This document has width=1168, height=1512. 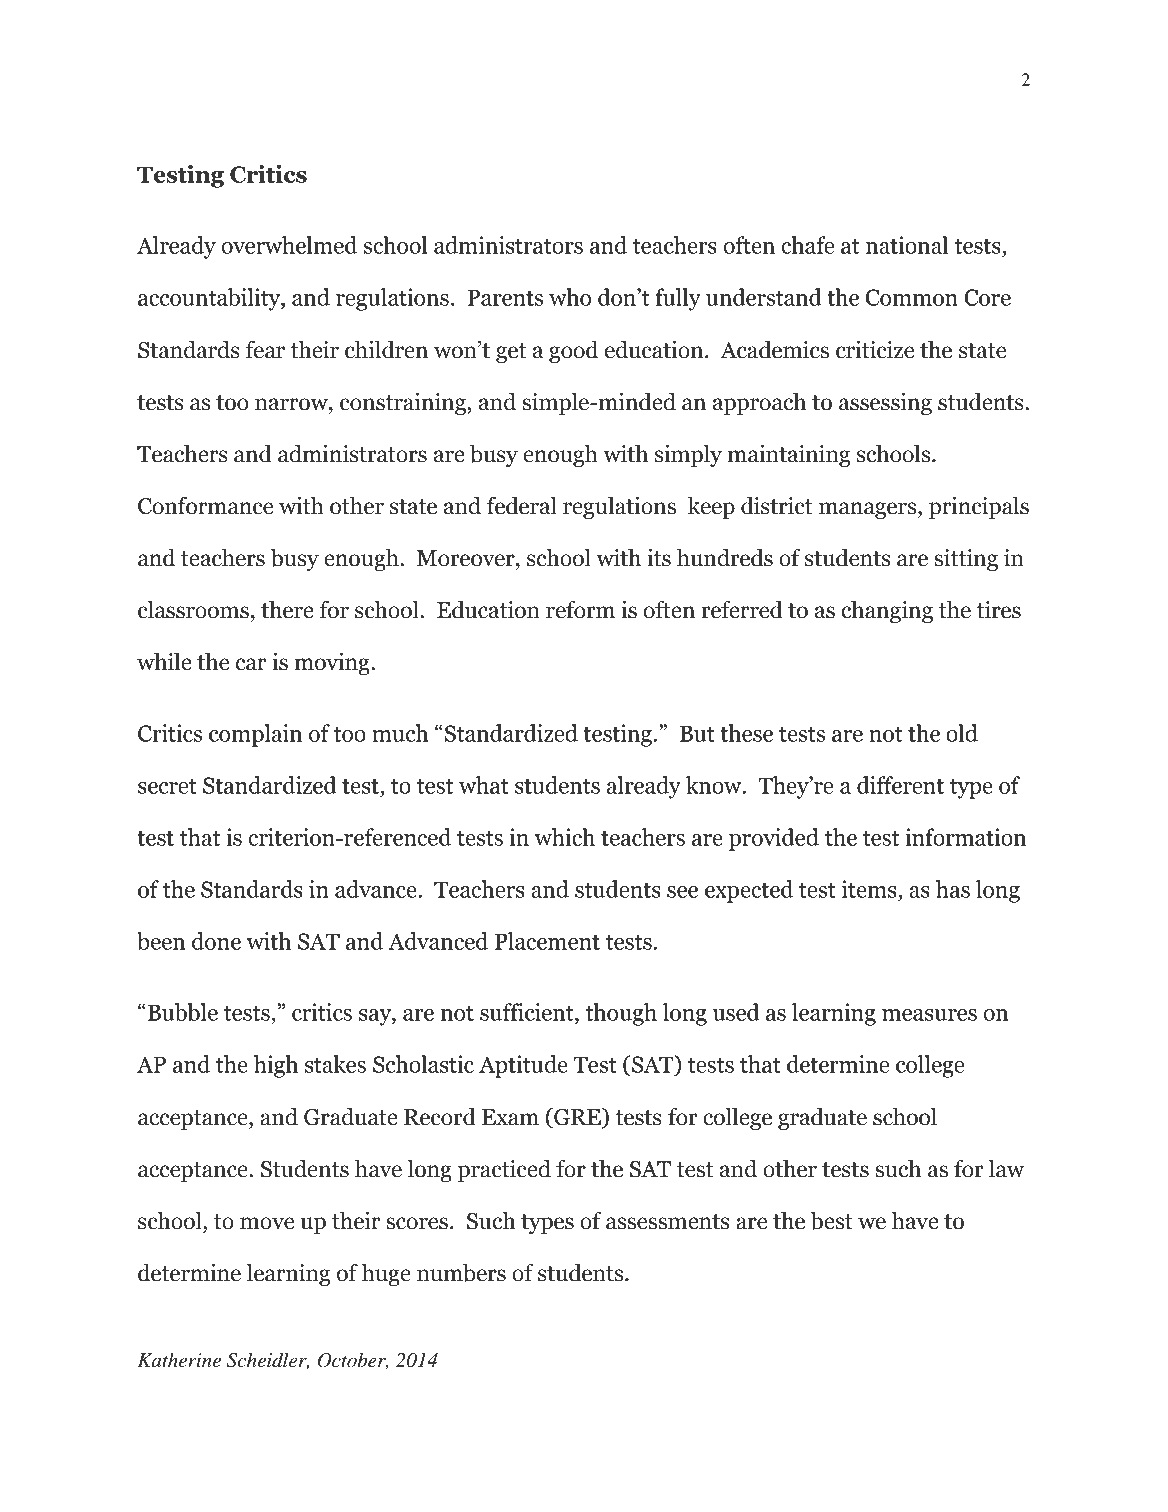 What do you see at coordinates (289, 245) in the document?
I see `overwhelmed` at bounding box center [289, 245].
